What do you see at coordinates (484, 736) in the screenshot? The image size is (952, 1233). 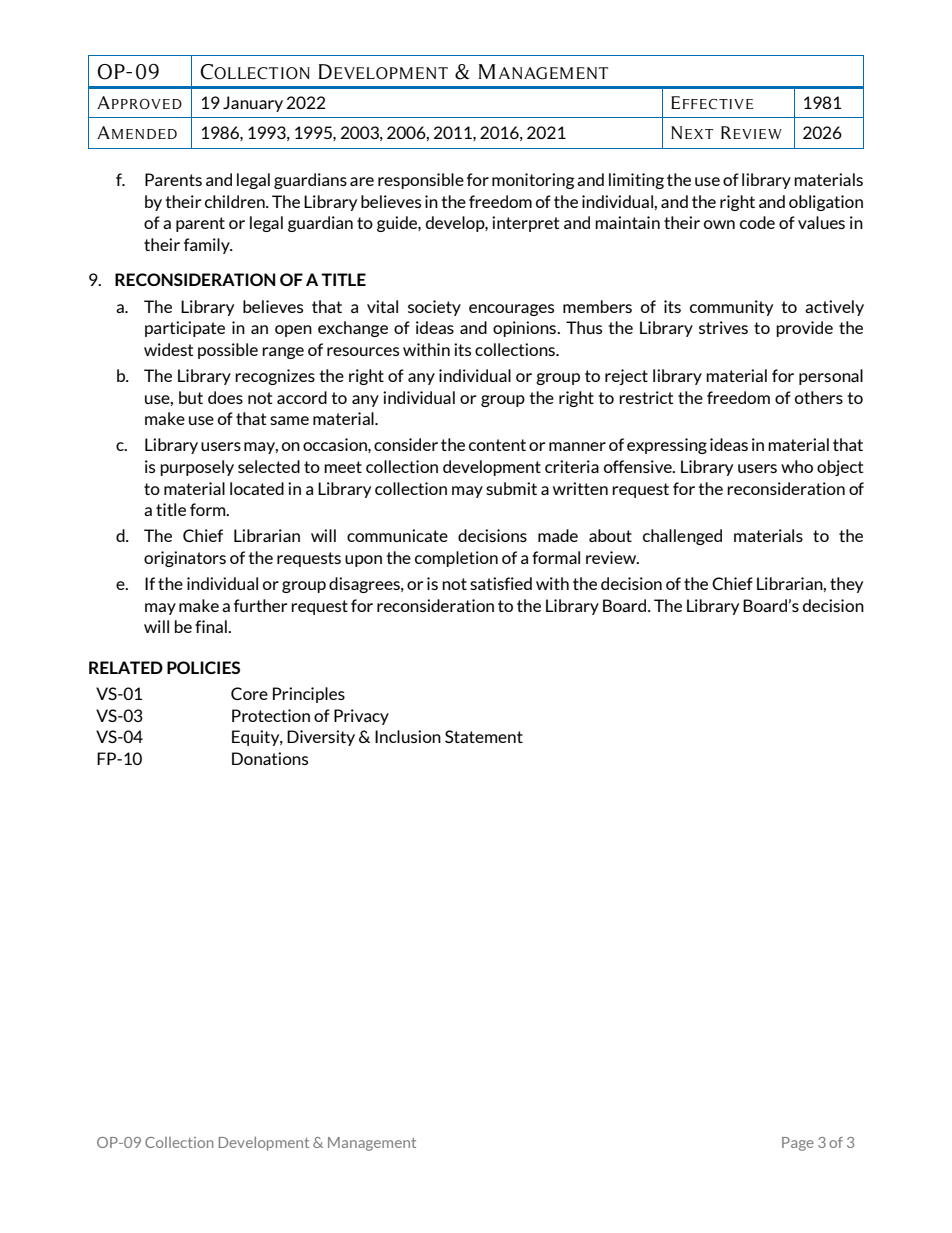 I see `Statement` at bounding box center [484, 736].
